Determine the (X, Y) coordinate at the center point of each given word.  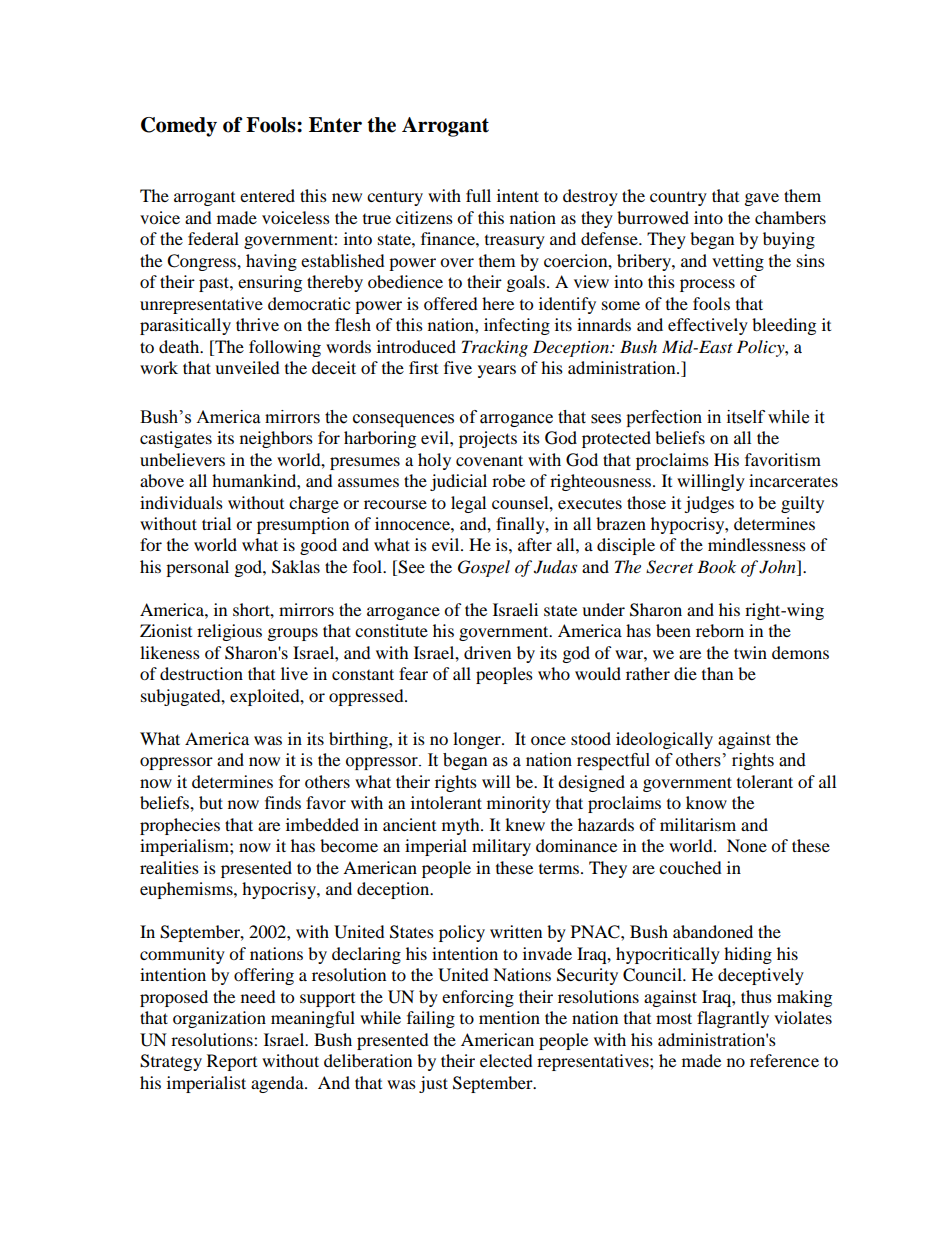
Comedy (179, 127)
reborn (720, 630)
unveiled (247, 367)
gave (762, 199)
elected (506, 1060)
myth (462, 826)
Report (232, 1062)
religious (229, 632)
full (478, 195)
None (747, 845)
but (211, 802)
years (497, 371)
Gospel (484, 568)
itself (746, 417)
